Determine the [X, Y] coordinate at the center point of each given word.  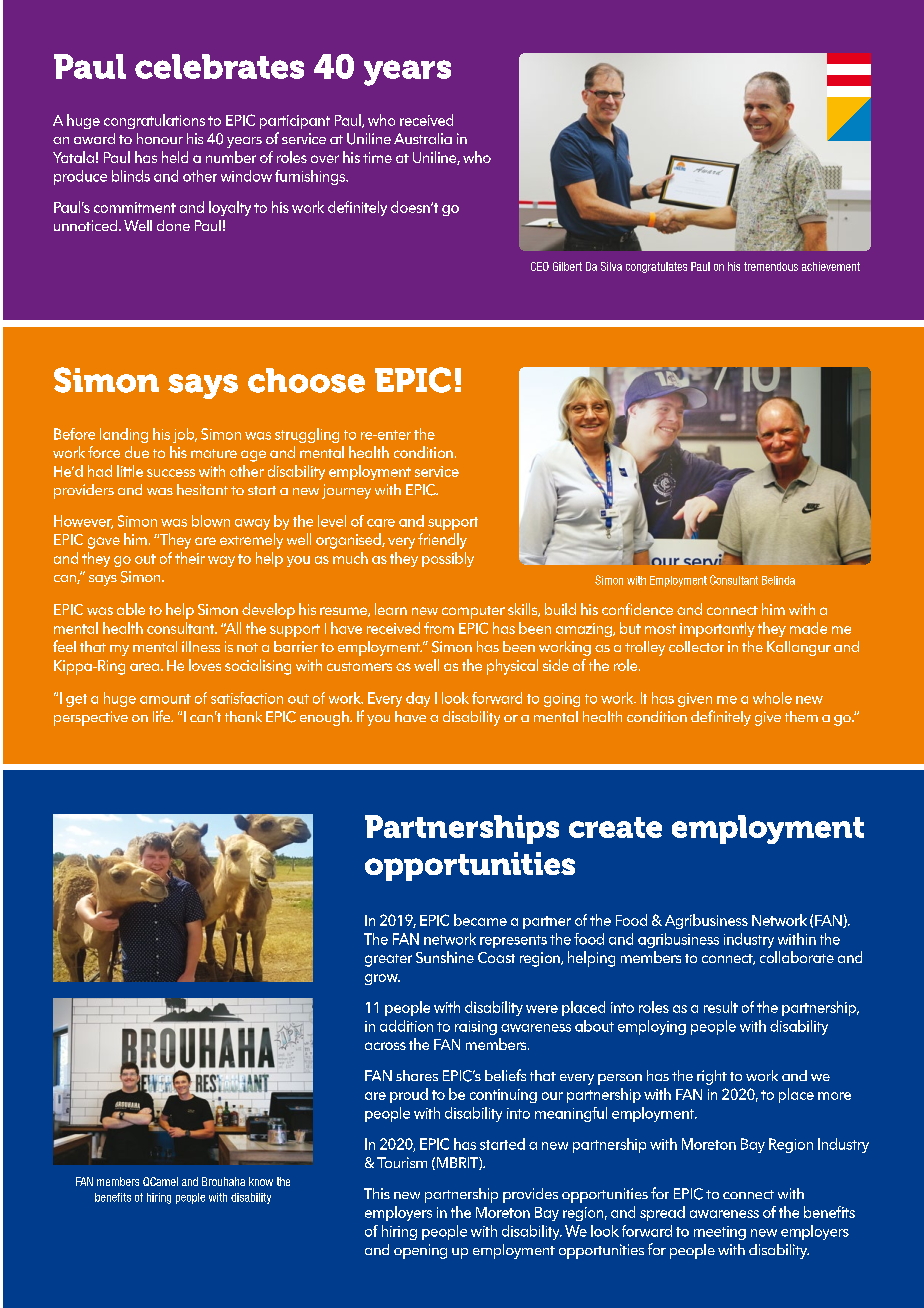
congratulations [154, 121]
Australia [423, 138]
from [439, 628]
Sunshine [445, 957]
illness [201, 646]
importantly [717, 629]
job [185, 435]
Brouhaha [223, 1181]
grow [382, 979]
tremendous [771, 266]
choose [306, 380]
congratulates [656, 267]
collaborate [797, 957]
